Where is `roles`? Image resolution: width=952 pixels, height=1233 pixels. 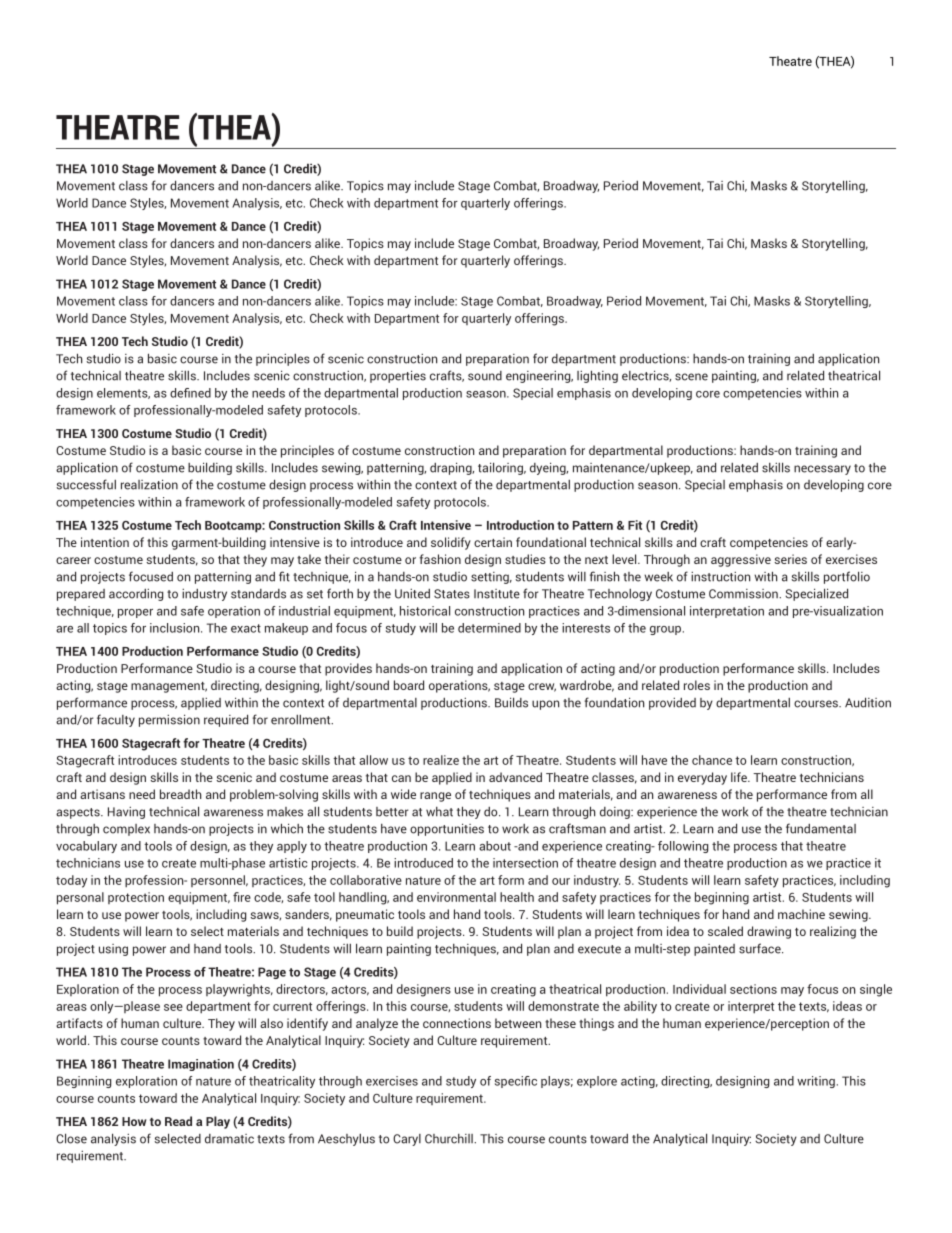 roles is located at coordinates (697, 685).
